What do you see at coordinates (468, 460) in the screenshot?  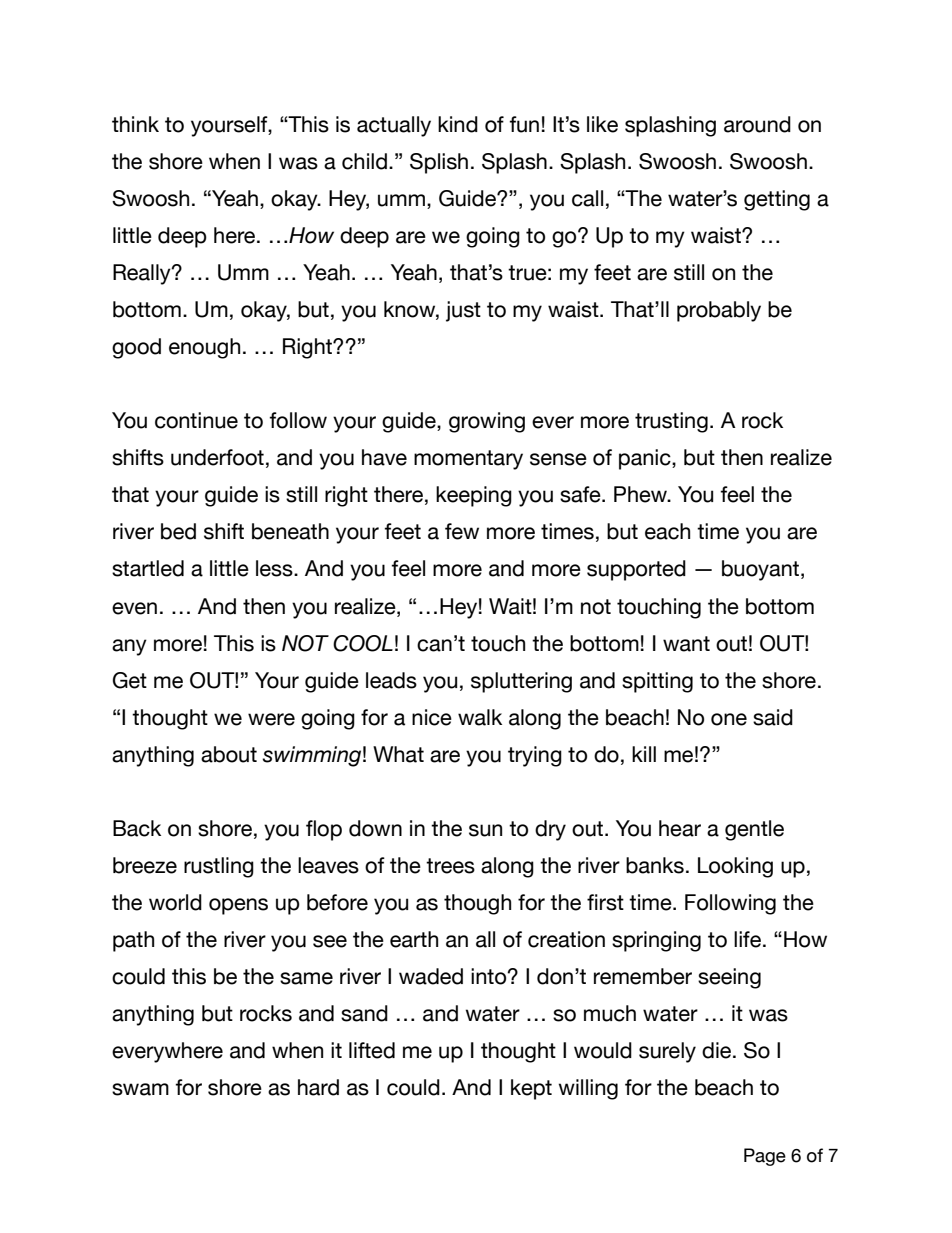 I see `momentary` at bounding box center [468, 460].
